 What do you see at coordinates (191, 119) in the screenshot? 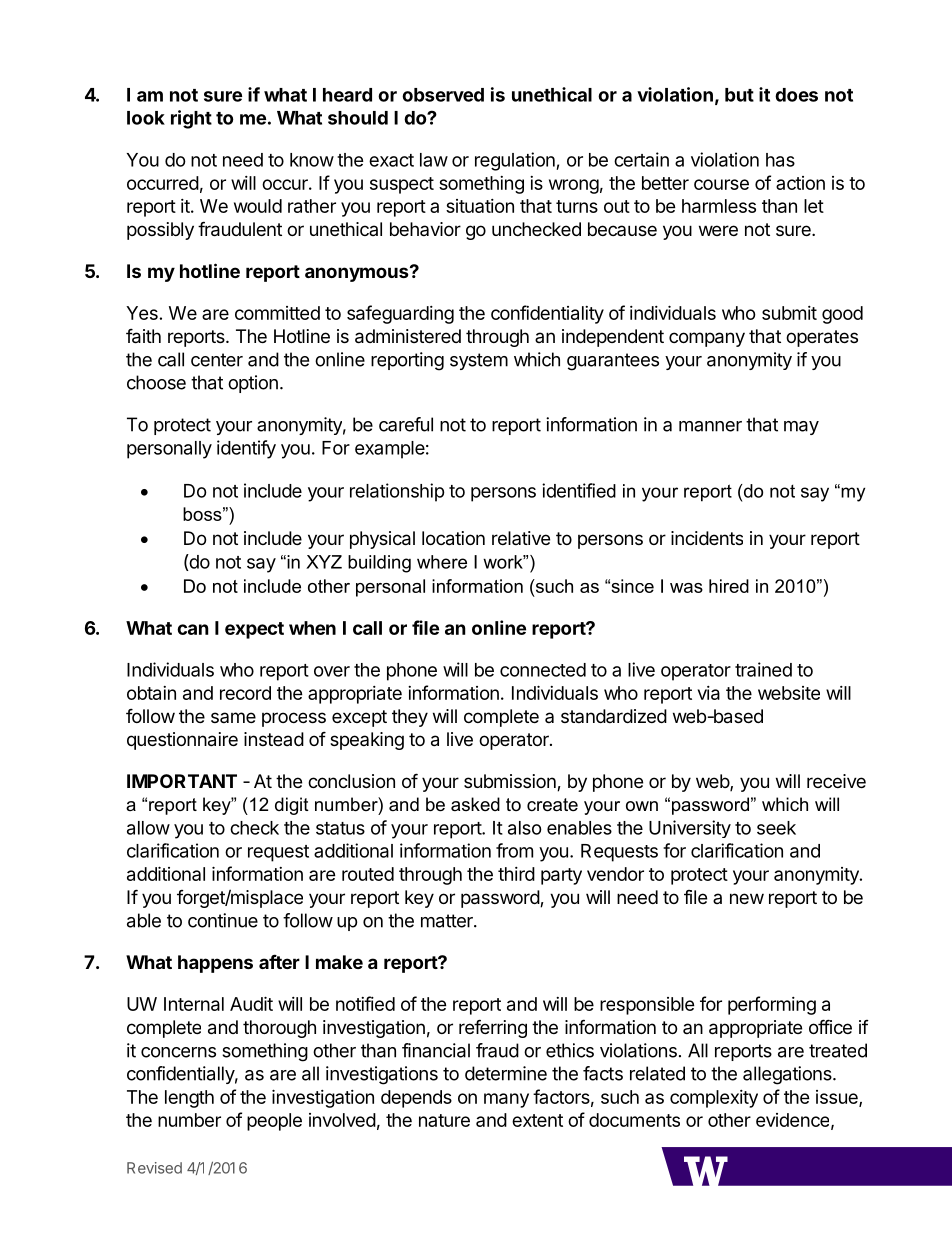
I see `right` at bounding box center [191, 119].
